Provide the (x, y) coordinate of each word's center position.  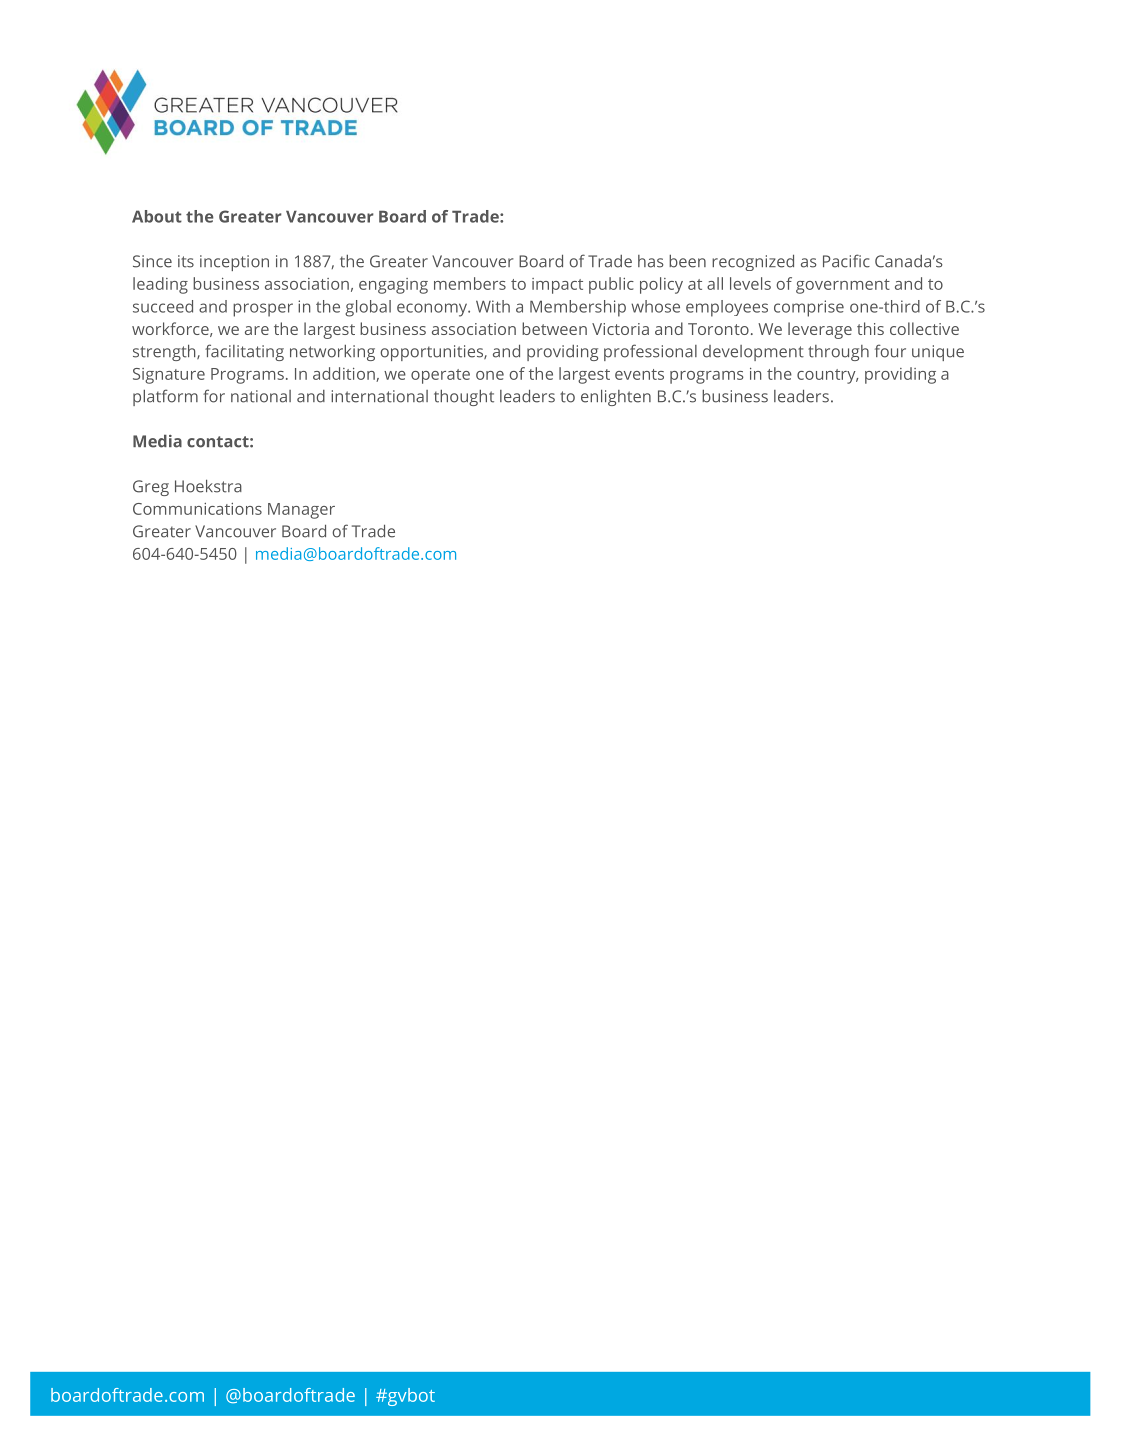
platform (165, 397)
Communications (197, 509)
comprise (809, 308)
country (827, 376)
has (651, 261)
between (554, 328)
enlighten (616, 397)
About (157, 216)
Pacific (846, 261)
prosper (263, 310)
